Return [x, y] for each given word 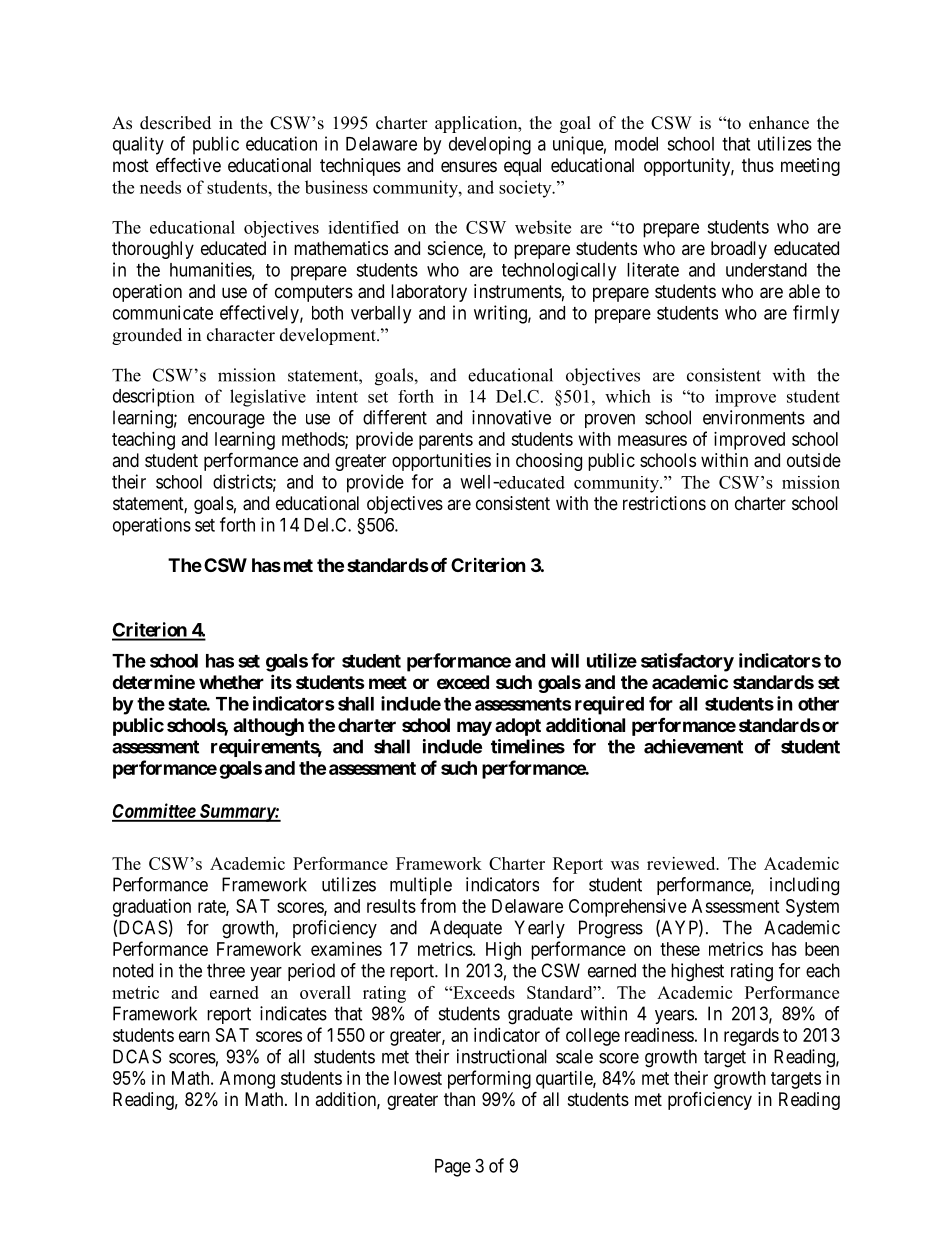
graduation [152, 908]
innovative [511, 417]
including [804, 886]
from [438, 905]
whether [231, 682]
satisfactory [687, 662]
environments [754, 417]
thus [758, 165]
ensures [469, 166]
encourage [226, 421]
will [565, 660]
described [175, 123]
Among [247, 1080]
